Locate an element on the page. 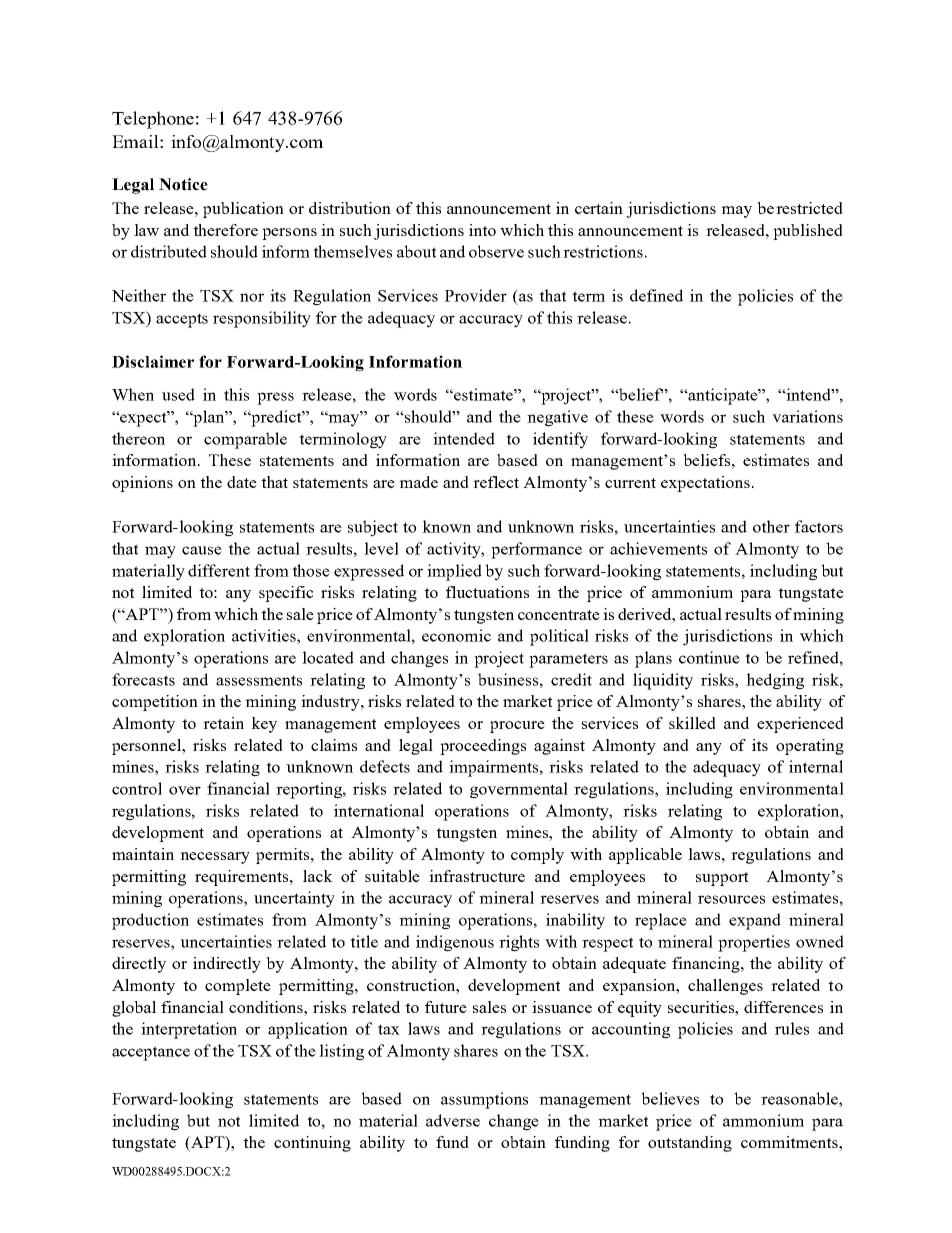 The image size is (952, 1233). negative is located at coordinates (557, 418).
